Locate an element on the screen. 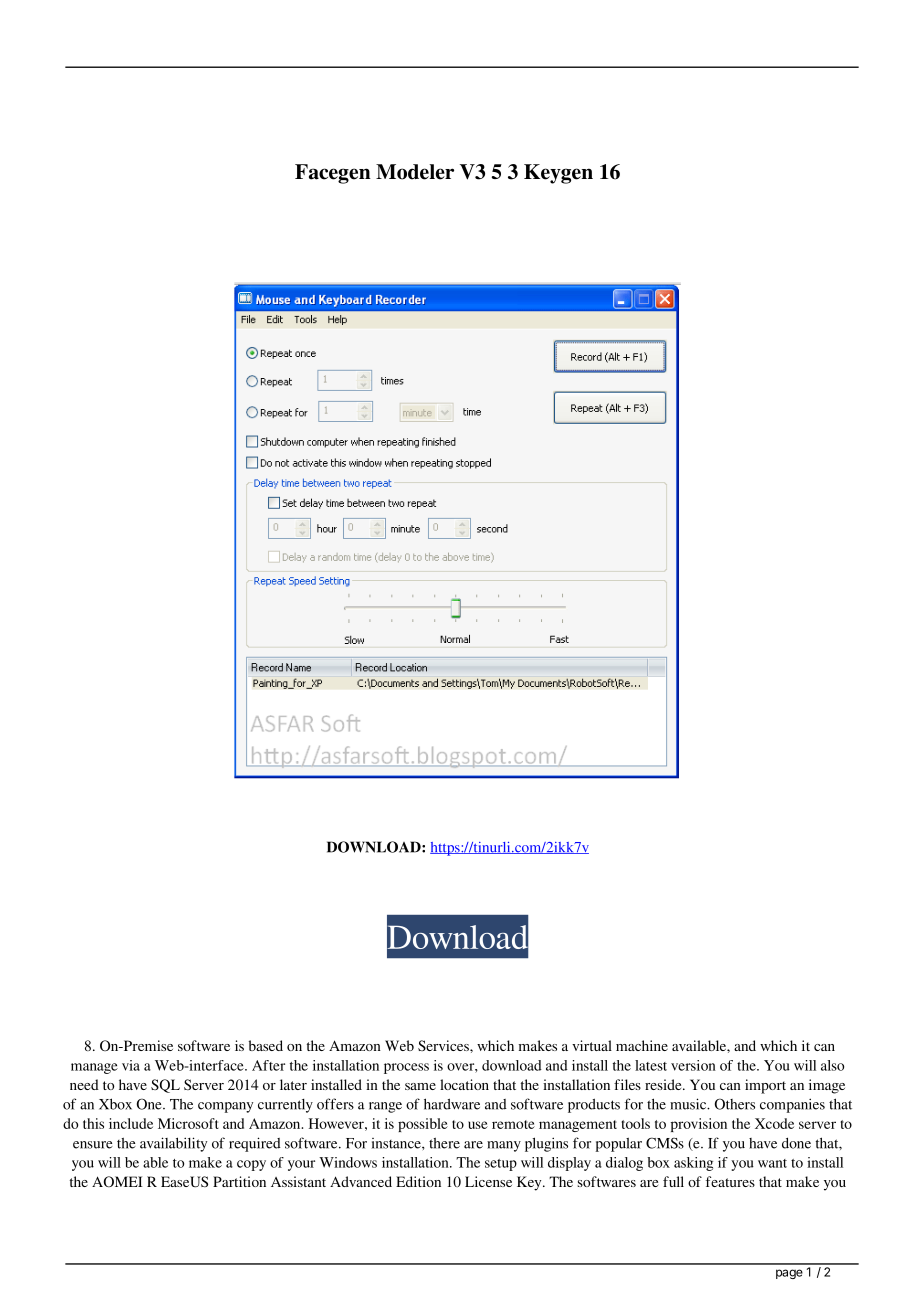  License is located at coordinates (488, 1181).
